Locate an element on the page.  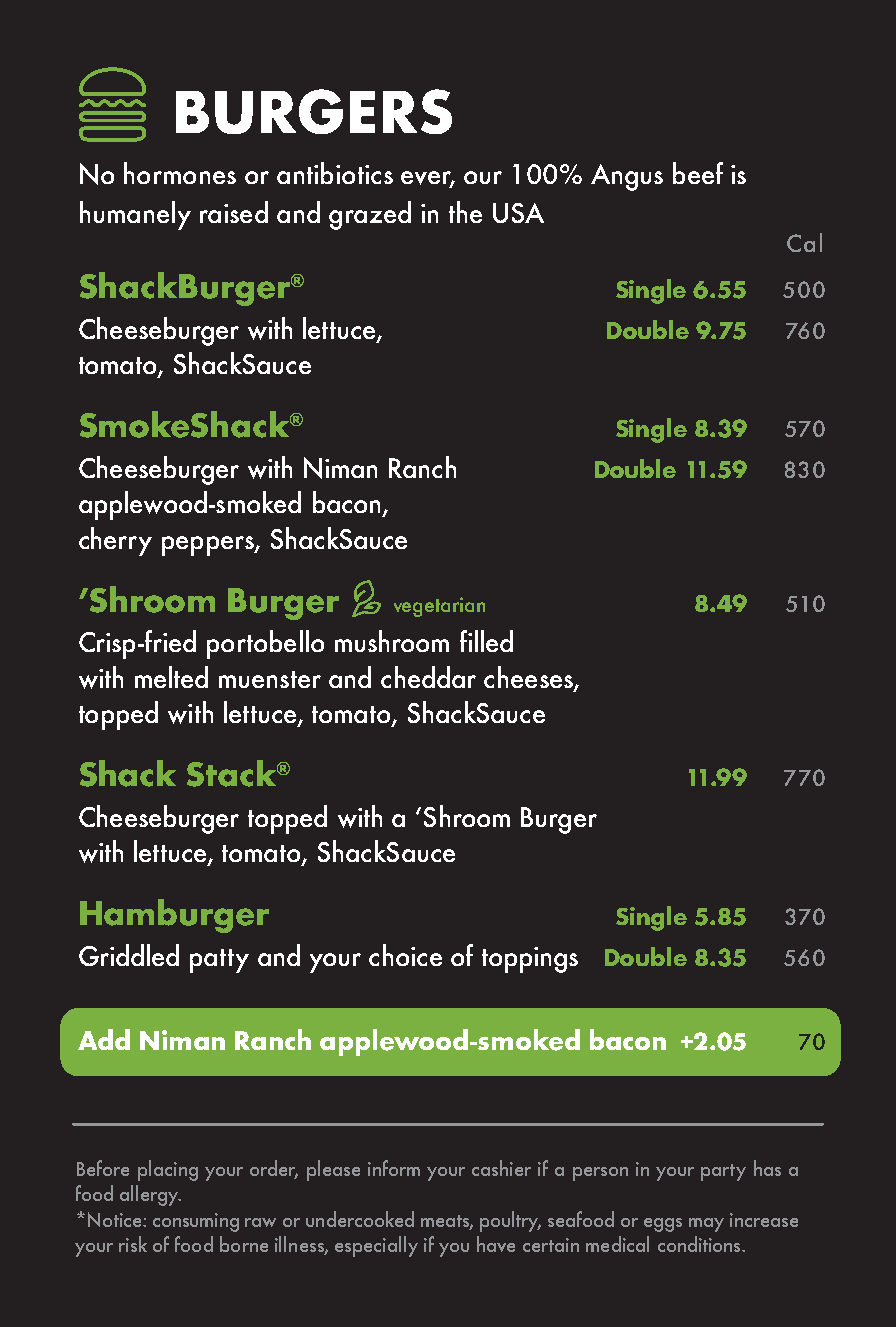
hormones is located at coordinates (180, 173).
